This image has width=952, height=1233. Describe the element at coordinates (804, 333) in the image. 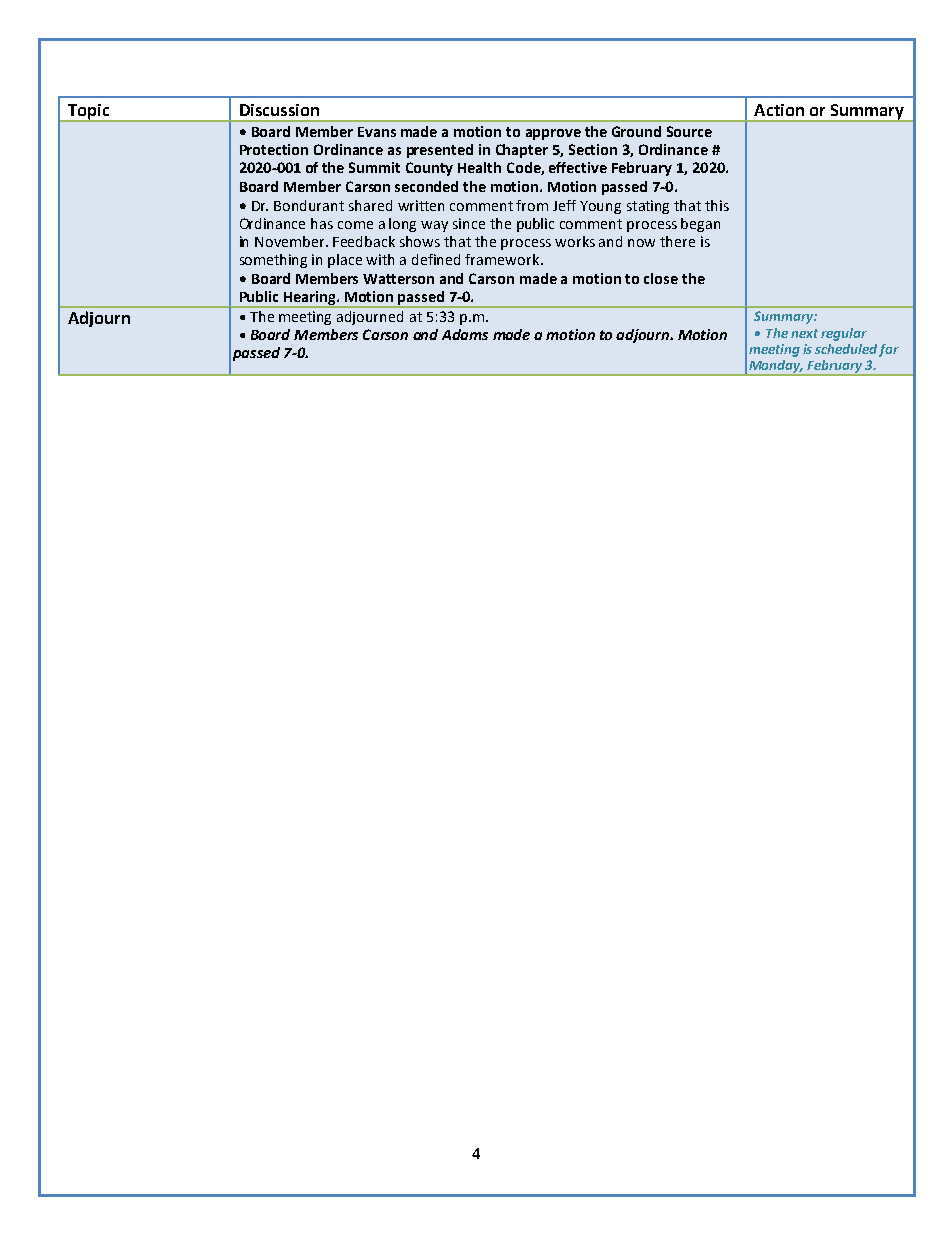

I see `next` at that location.
